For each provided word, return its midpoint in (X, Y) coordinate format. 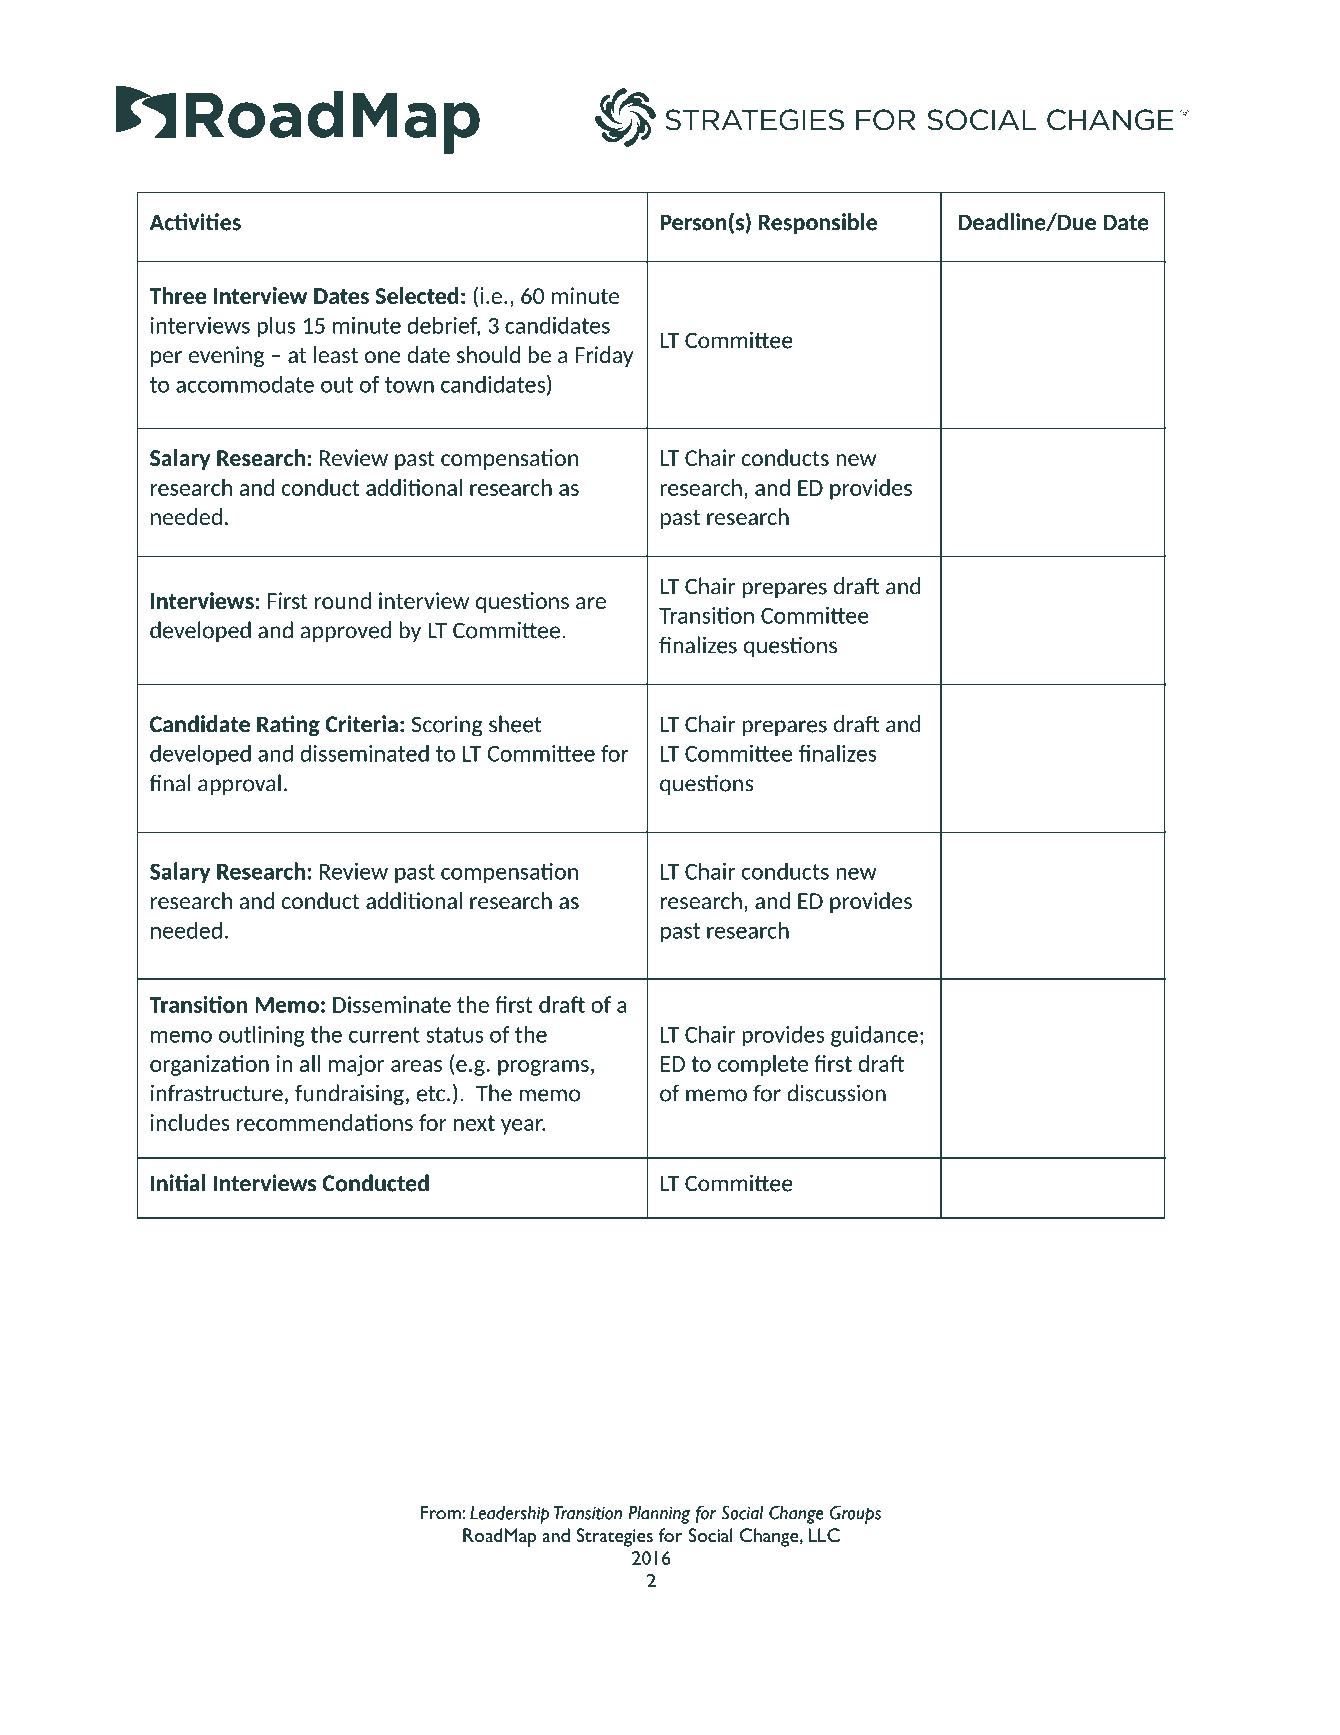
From (441, 1512)
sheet (515, 724)
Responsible (818, 223)
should (488, 354)
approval (239, 784)
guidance (874, 1036)
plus (276, 327)
